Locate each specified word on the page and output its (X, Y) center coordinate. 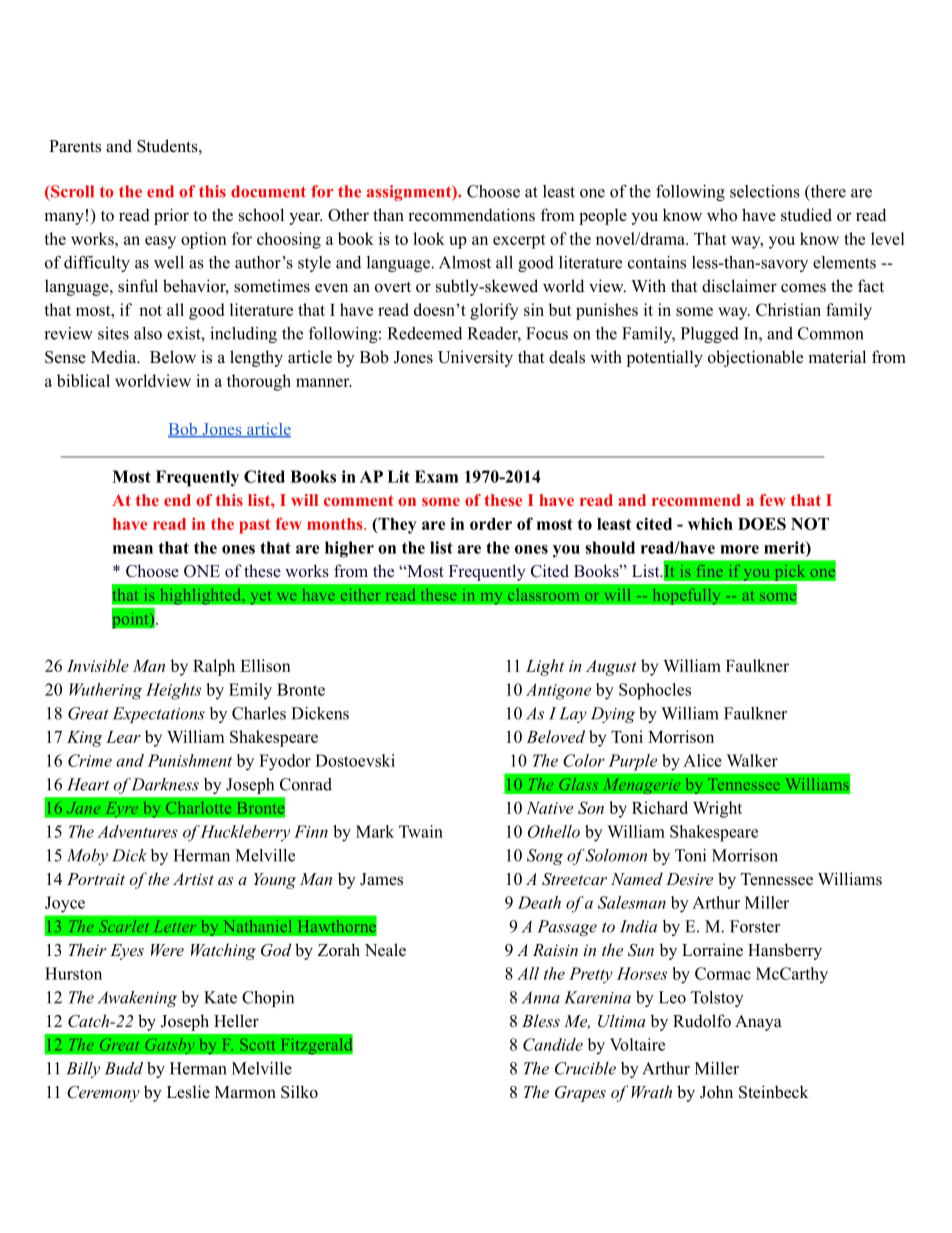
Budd (124, 1068)
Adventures (137, 831)
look (429, 238)
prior (171, 216)
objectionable (755, 358)
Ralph (214, 667)
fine (709, 570)
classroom (543, 595)
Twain (421, 831)
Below (173, 357)
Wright (717, 809)
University (475, 358)
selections (765, 191)
